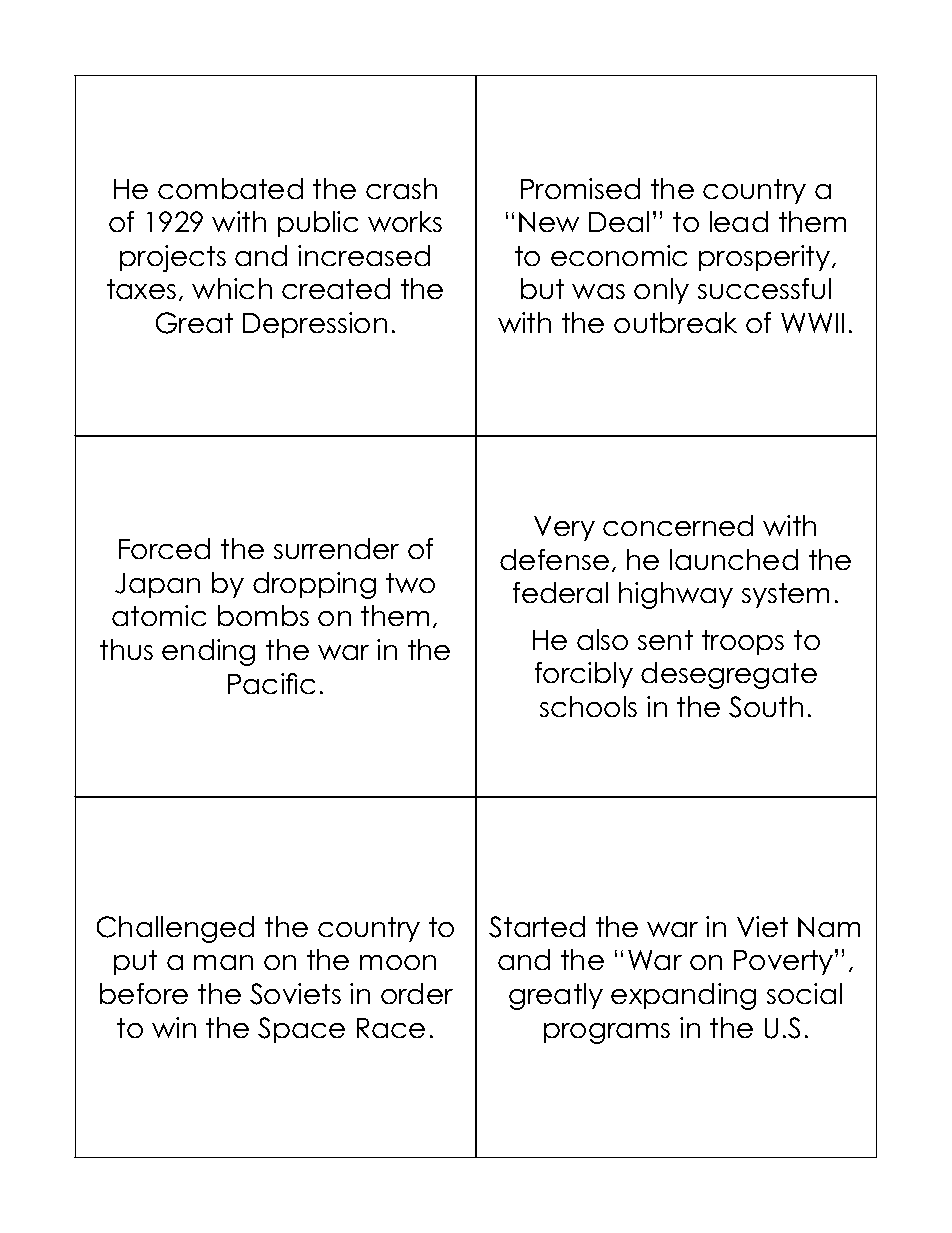 The width and height of the page is (952, 1233). Describe the element at coordinates (549, 222) in the page. I see `New` at that location.
